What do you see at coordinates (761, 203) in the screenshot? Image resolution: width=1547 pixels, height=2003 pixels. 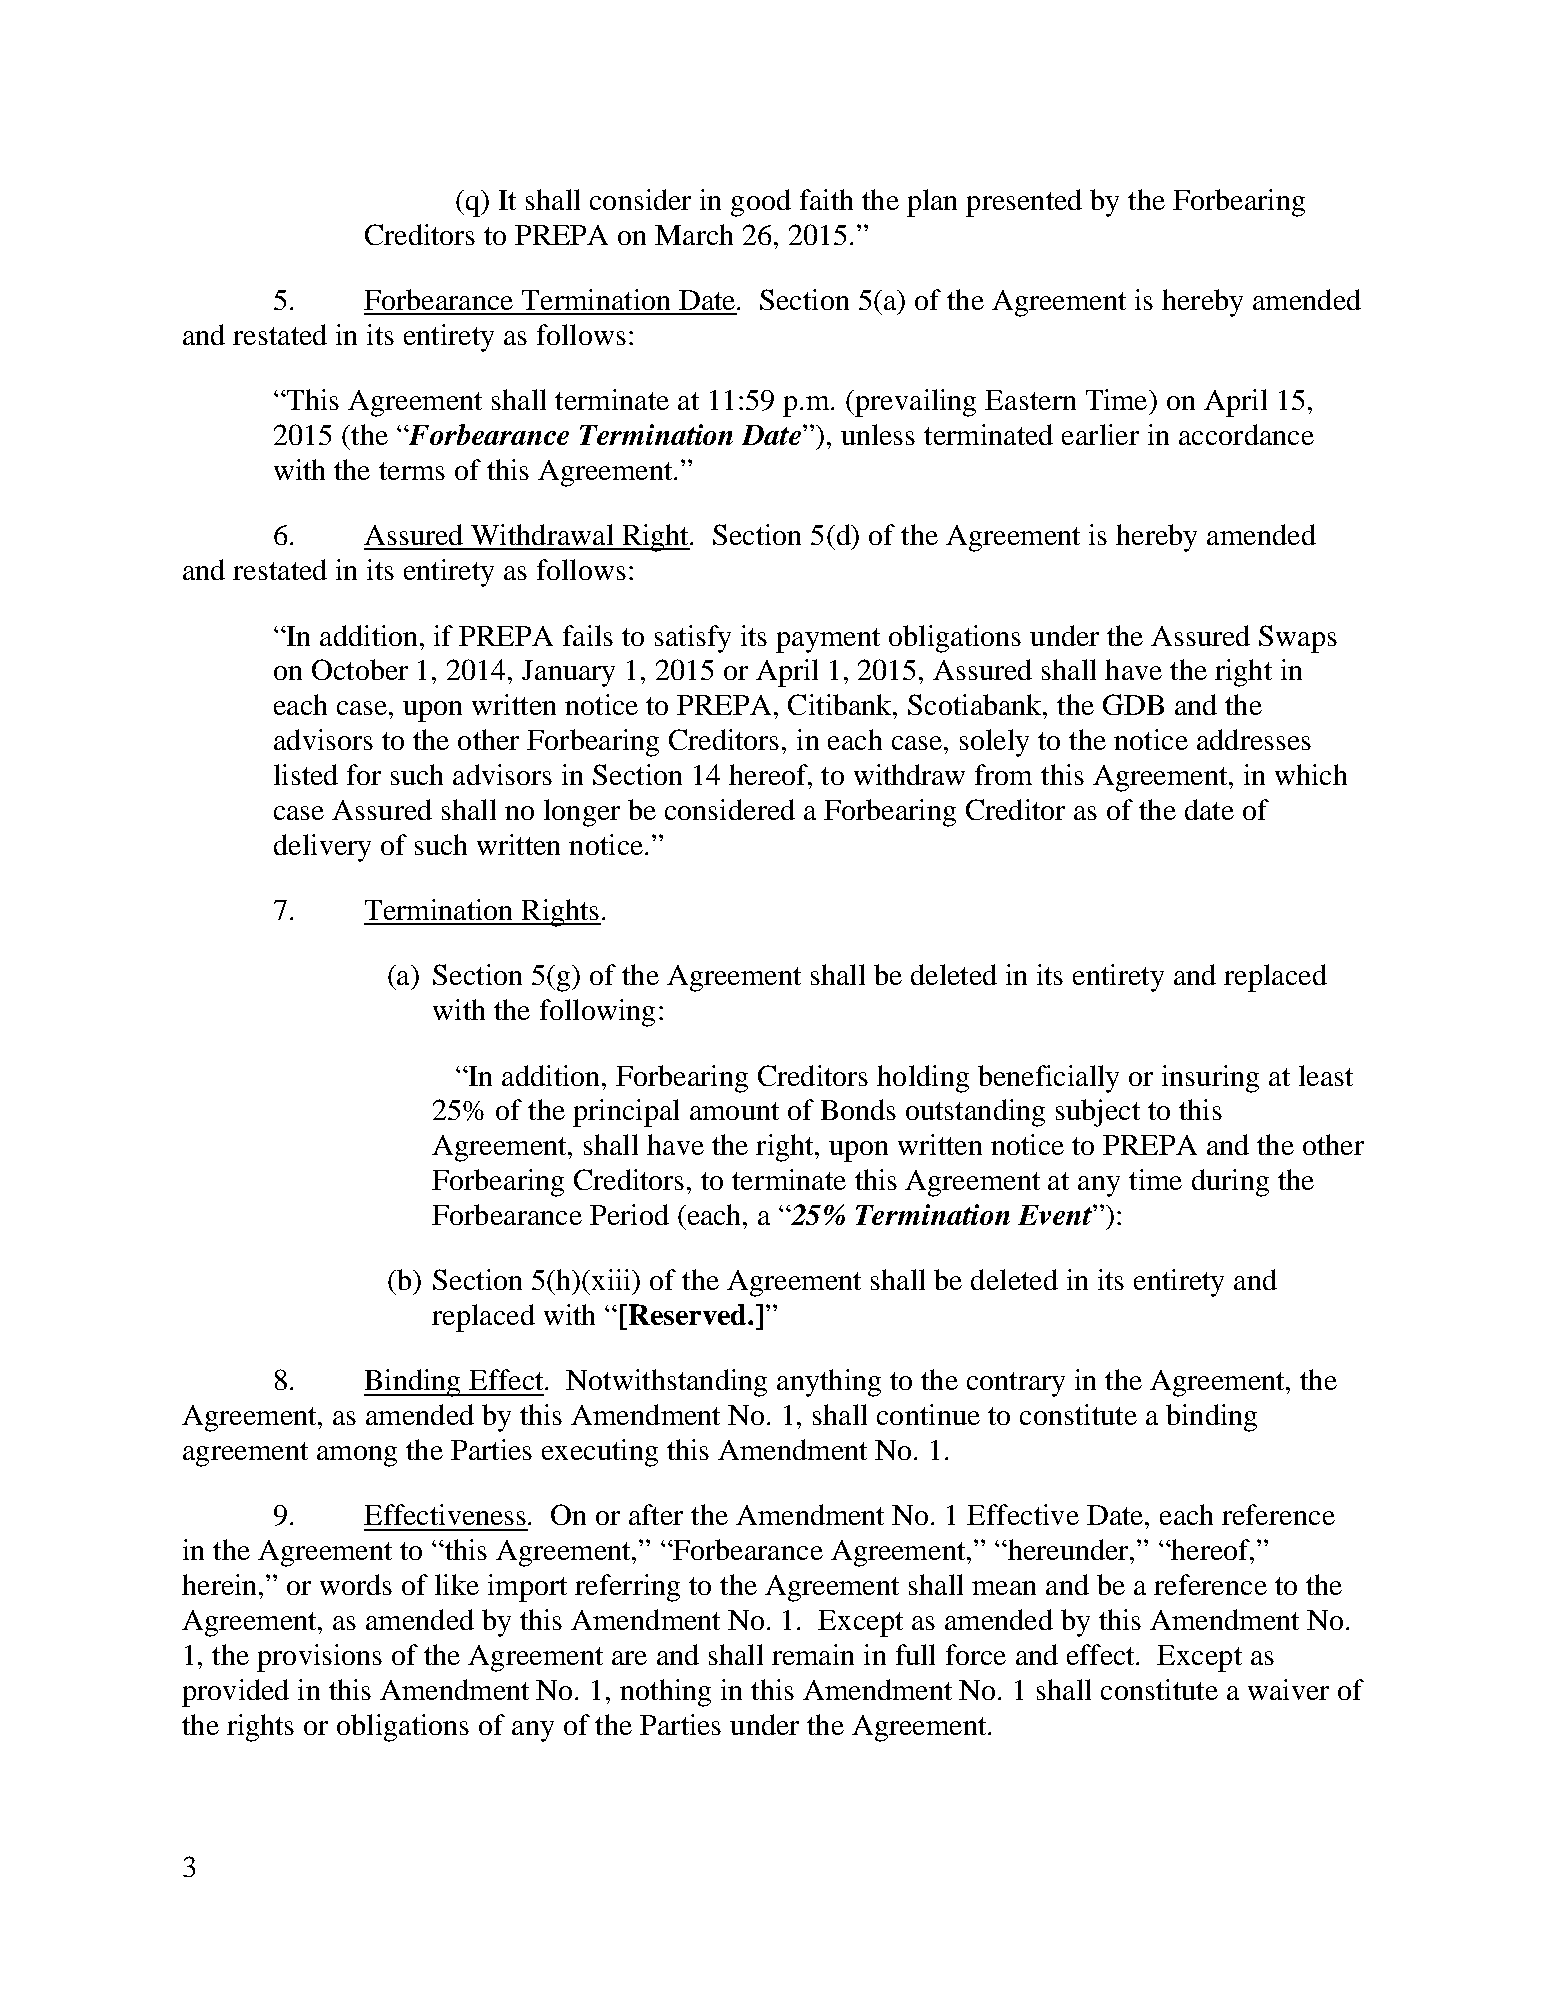 I see `good` at bounding box center [761, 203].
